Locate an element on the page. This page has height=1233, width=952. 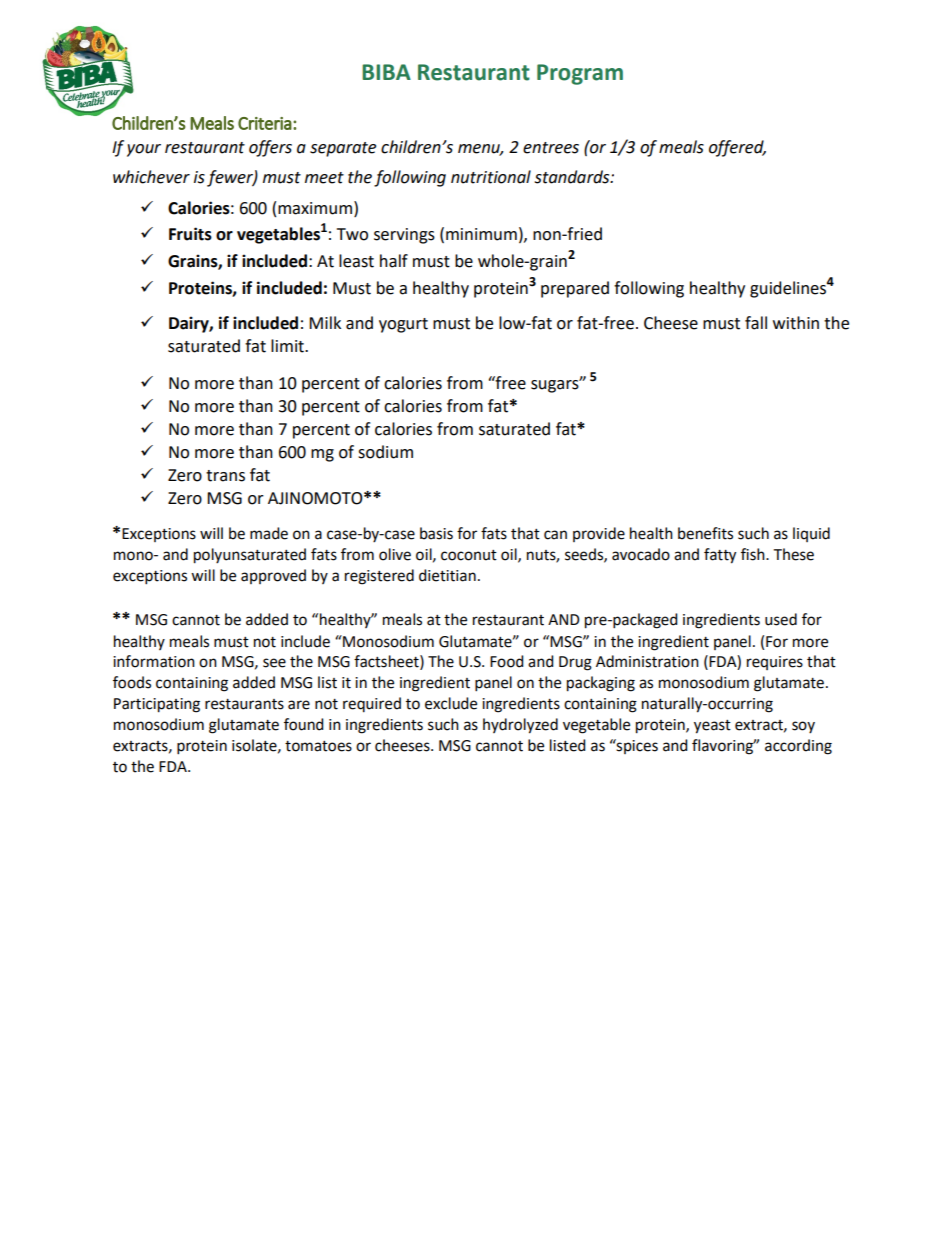
Participating is located at coordinates (157, 705).
